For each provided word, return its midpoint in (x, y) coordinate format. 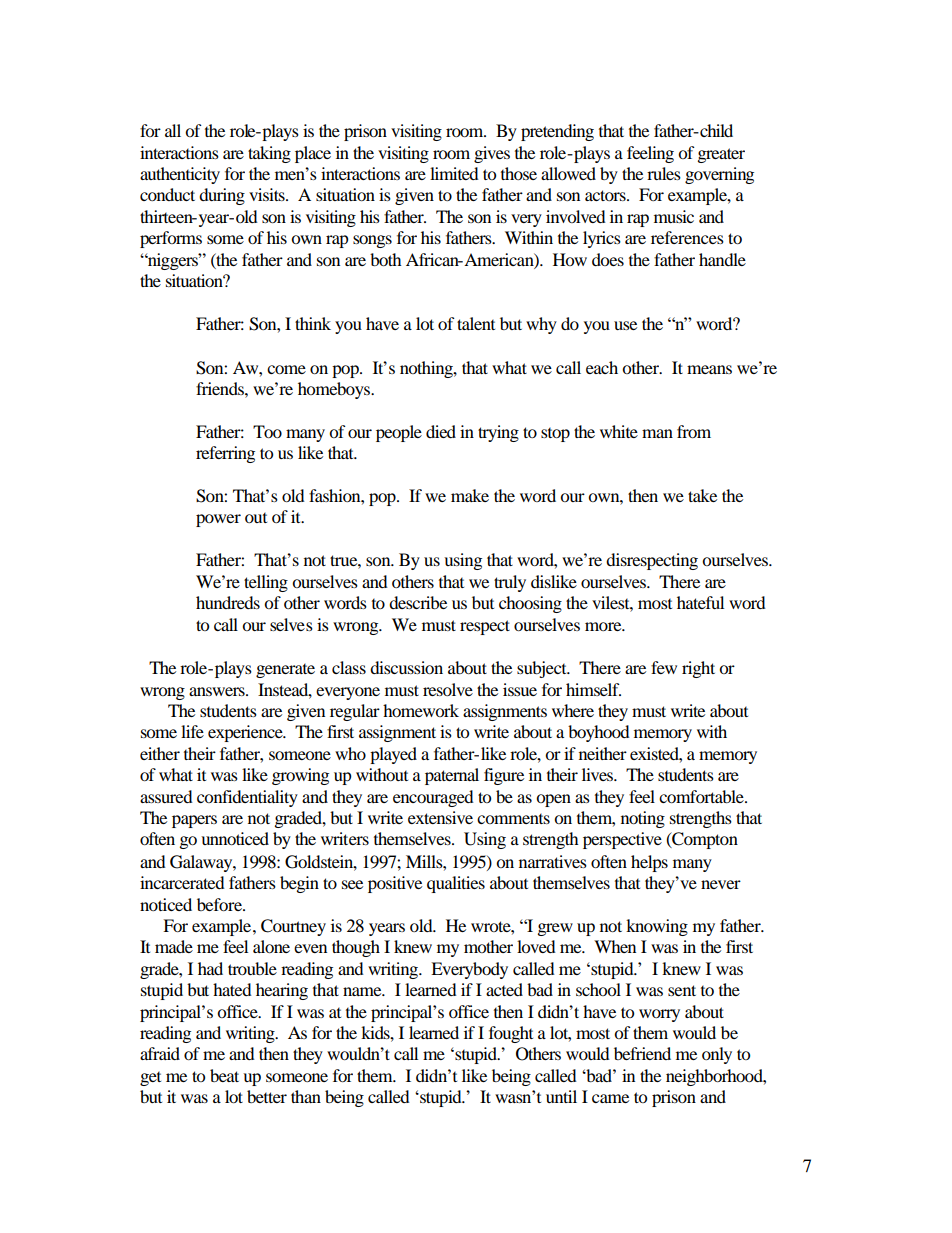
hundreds (228, 602)
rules (664, 173)
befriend (642, 1053)
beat (224, 1075)
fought (511, 1034)
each (602, 367)
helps (649, 863)
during (222, 196)
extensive (440, 817)
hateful (700, 602)
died (441, 431)
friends (221, 388)
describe (418, 602)
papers (194, 821)
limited (454, 173)
